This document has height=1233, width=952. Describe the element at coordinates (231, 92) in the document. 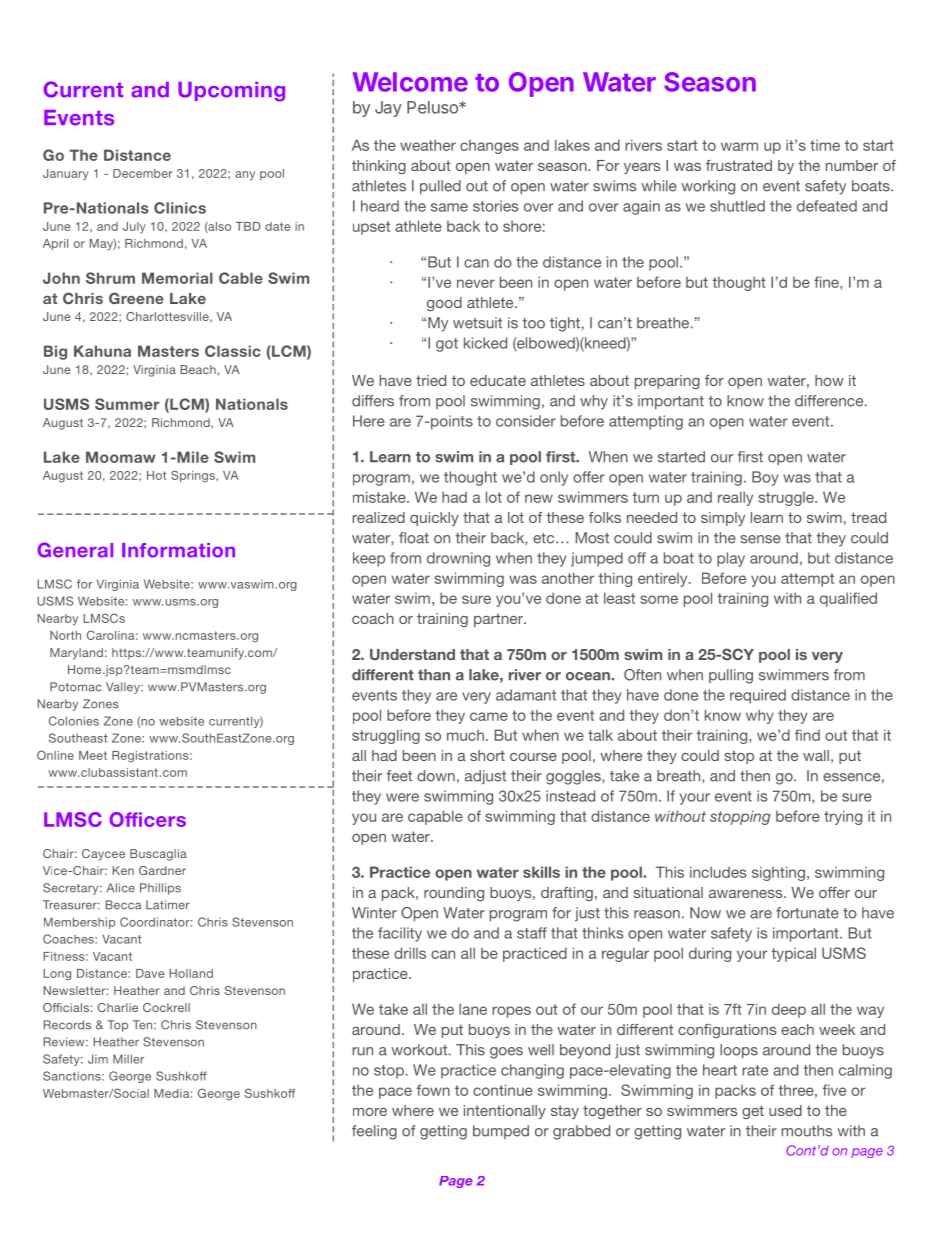

I see `Upcoming` at that location.
